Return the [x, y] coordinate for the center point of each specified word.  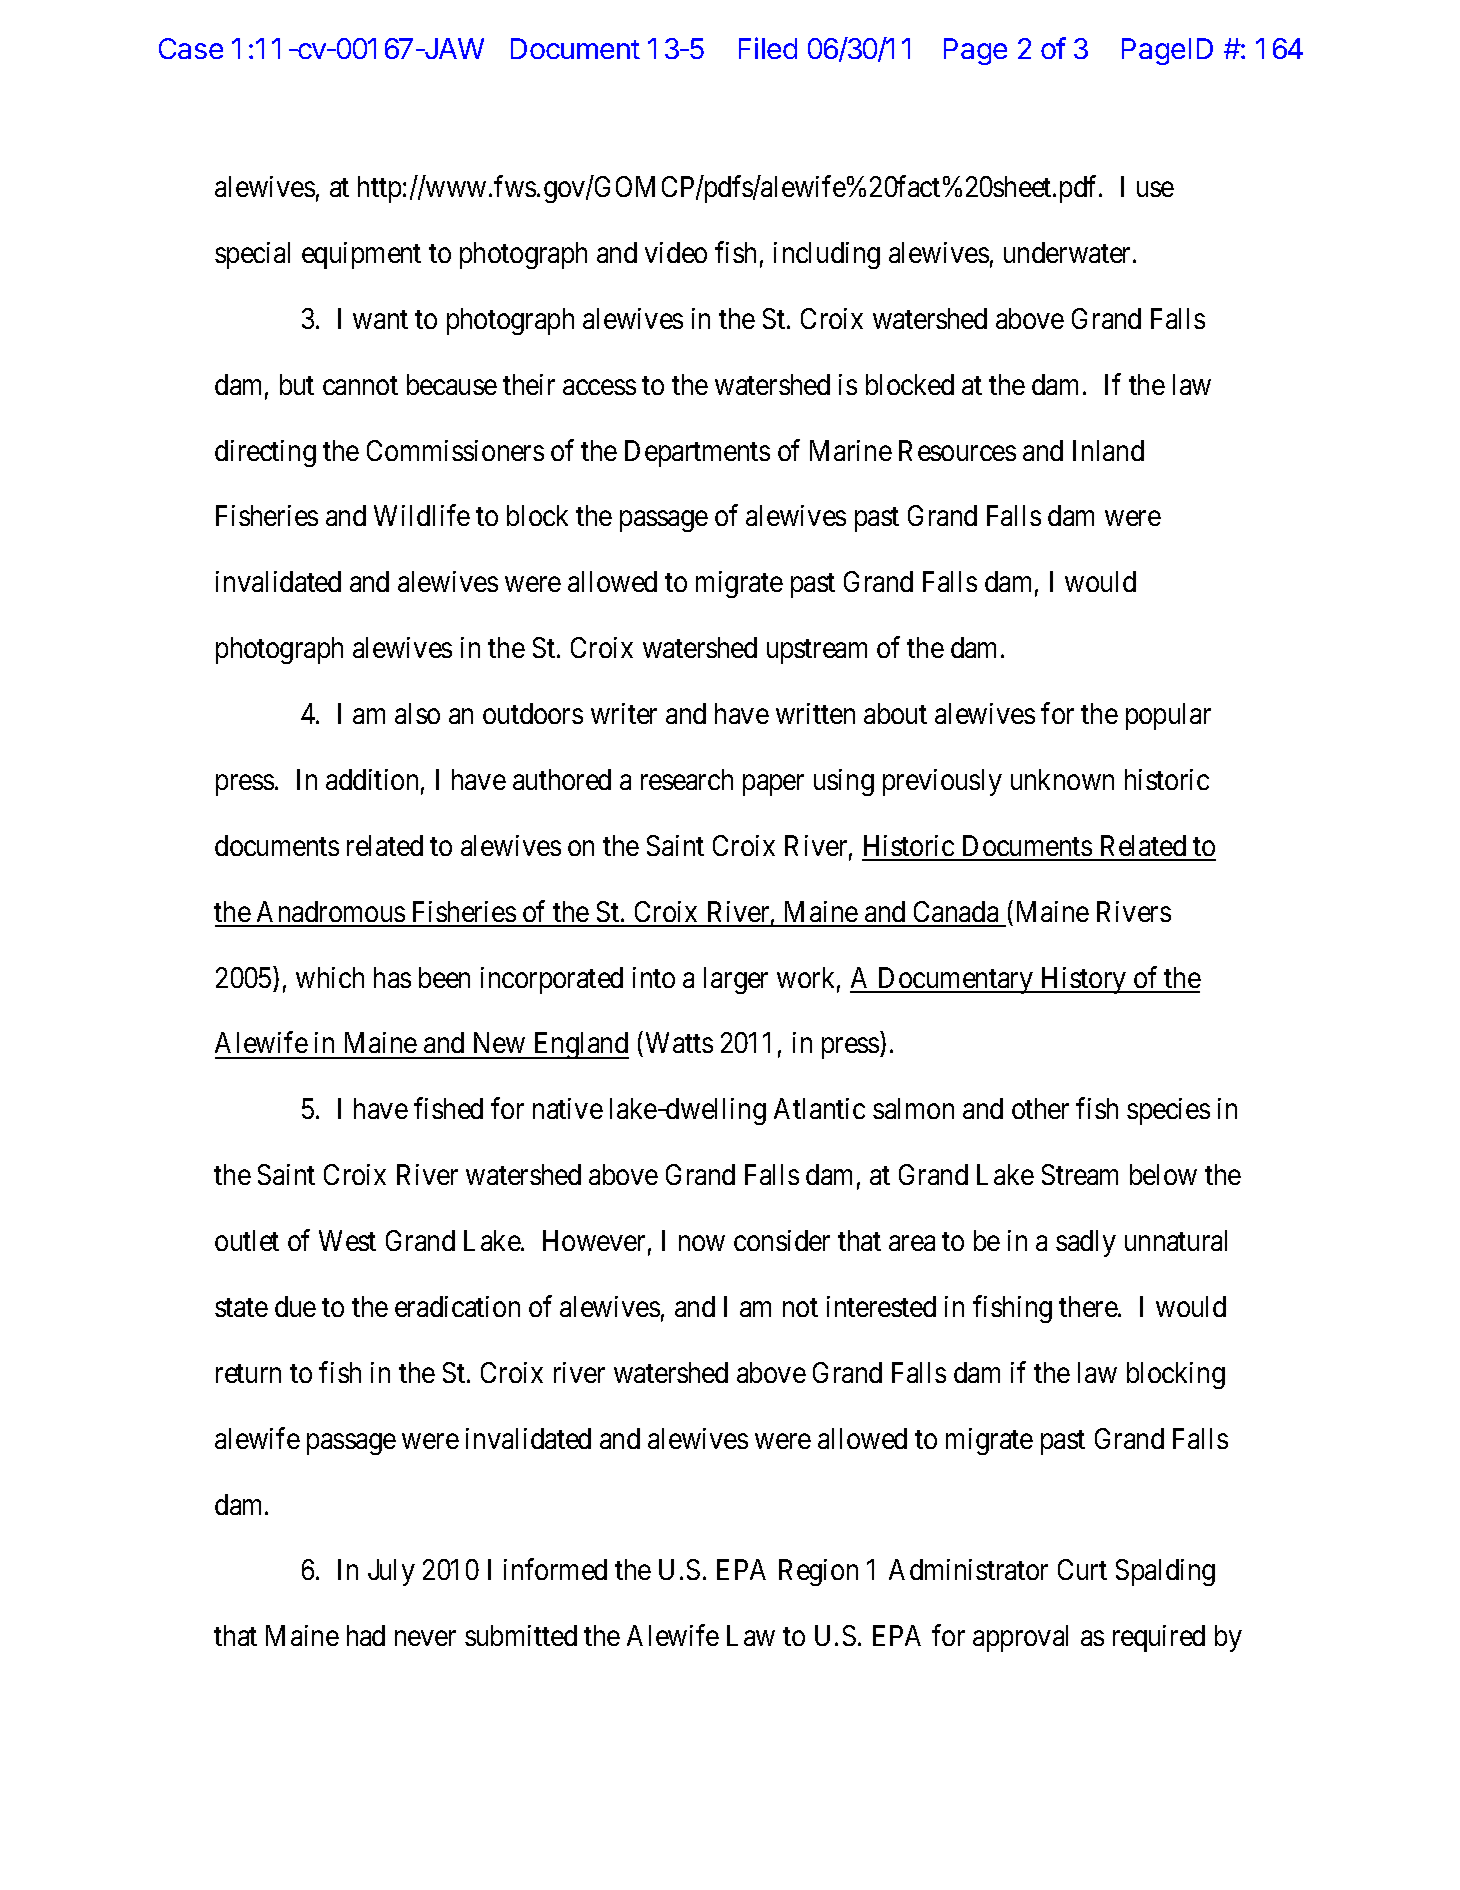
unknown [1062, 779]
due [295, 1306]
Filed [768, 48]
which [330, 977]
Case [191, 48]
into [654, 977]
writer [624, 713]
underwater [1069, 252]
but [297, 384]
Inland [1108, 450]
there [1089, 1306]
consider [782, 1240]
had [366, 1635]
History [1084, 980]
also [417, 713]
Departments [697, 453]
